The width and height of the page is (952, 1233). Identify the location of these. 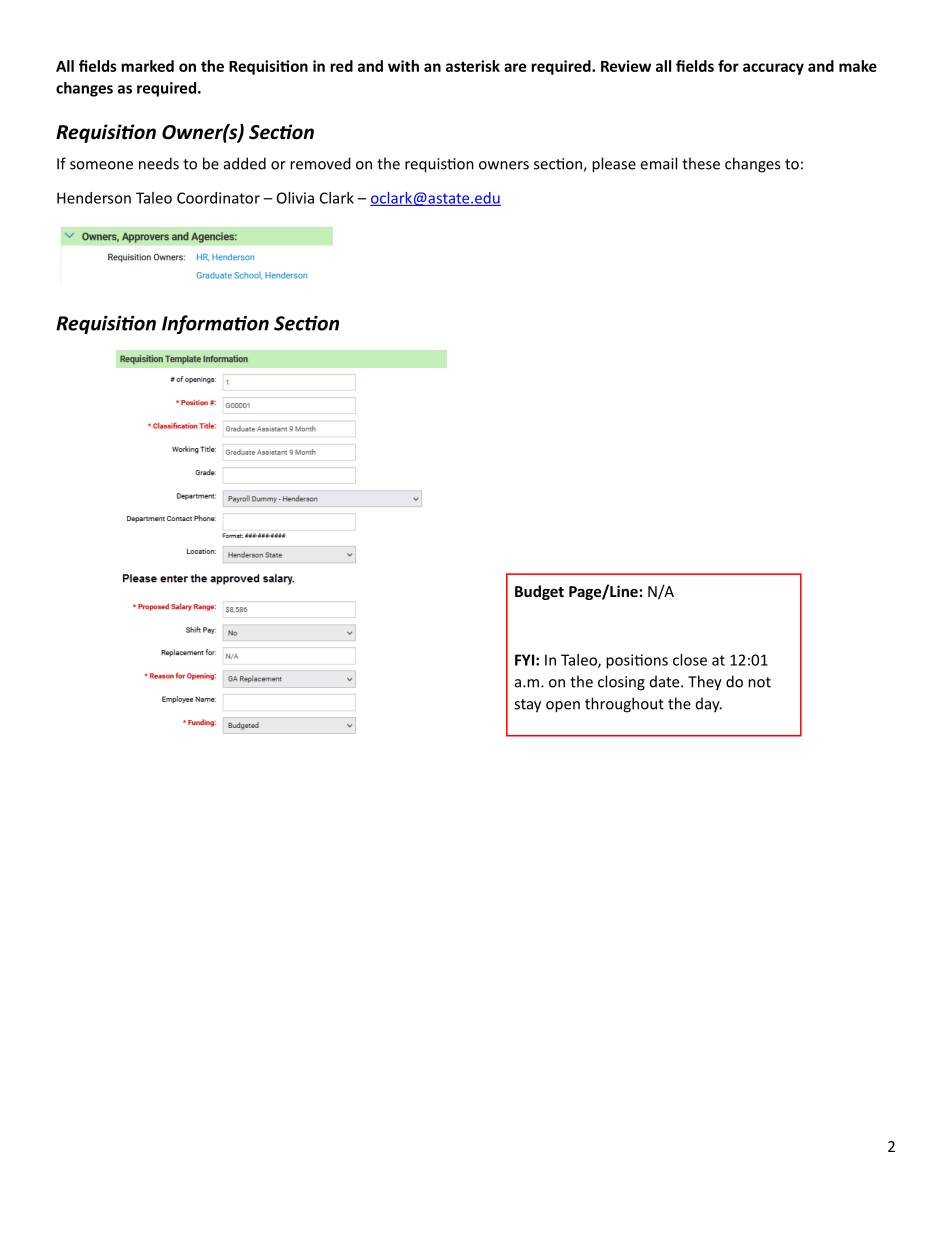
(701, 163).
